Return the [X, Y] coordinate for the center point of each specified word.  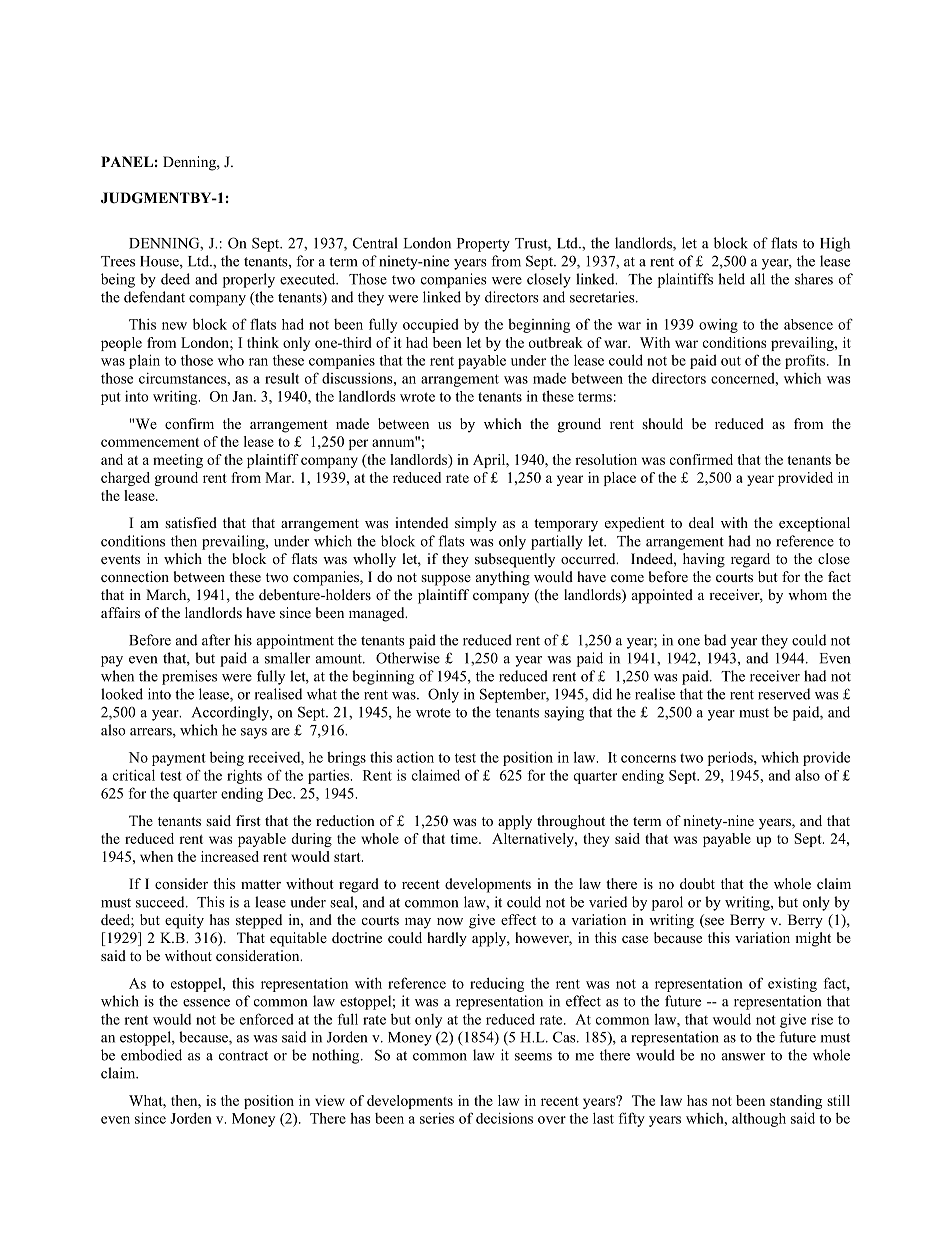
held [731, 279]
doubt [697, 883]
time [465, 838]
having [704, 560]
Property [483, 245]
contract [243, 1056]
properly [249, 280]
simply [476, 524]
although [759, 1120]
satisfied [191, 522]
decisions [504, 1118]
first [248, 820]
